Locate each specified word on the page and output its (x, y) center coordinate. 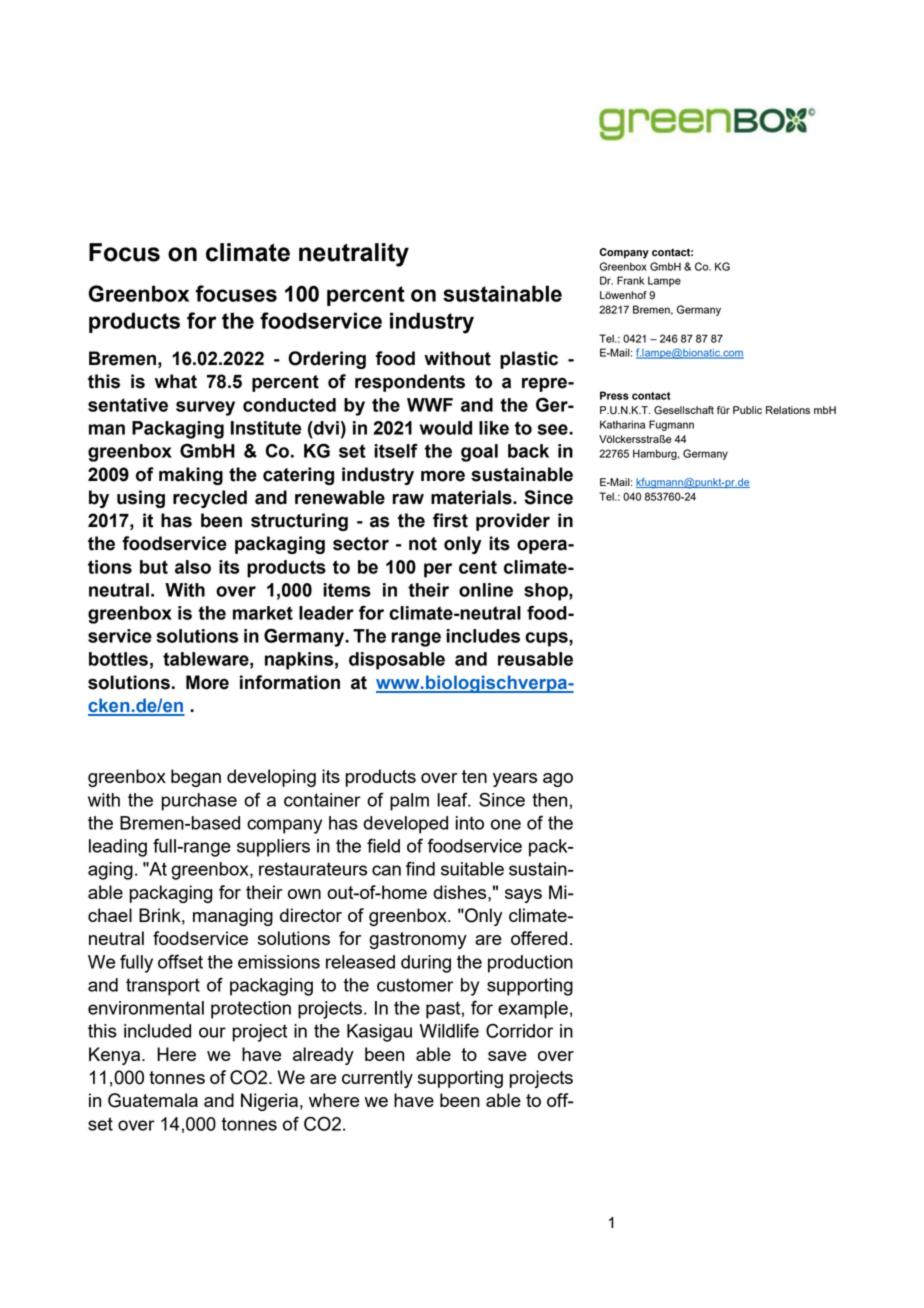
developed (405, 825)
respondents (410, 383)
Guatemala (153, 1100)
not (423, 544)
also (193, 567)
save (507, 1056)
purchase (199, 802)
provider (513, 522)
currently (377, 1079)
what (176, 381)
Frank (630, 280)
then (549, 800)
